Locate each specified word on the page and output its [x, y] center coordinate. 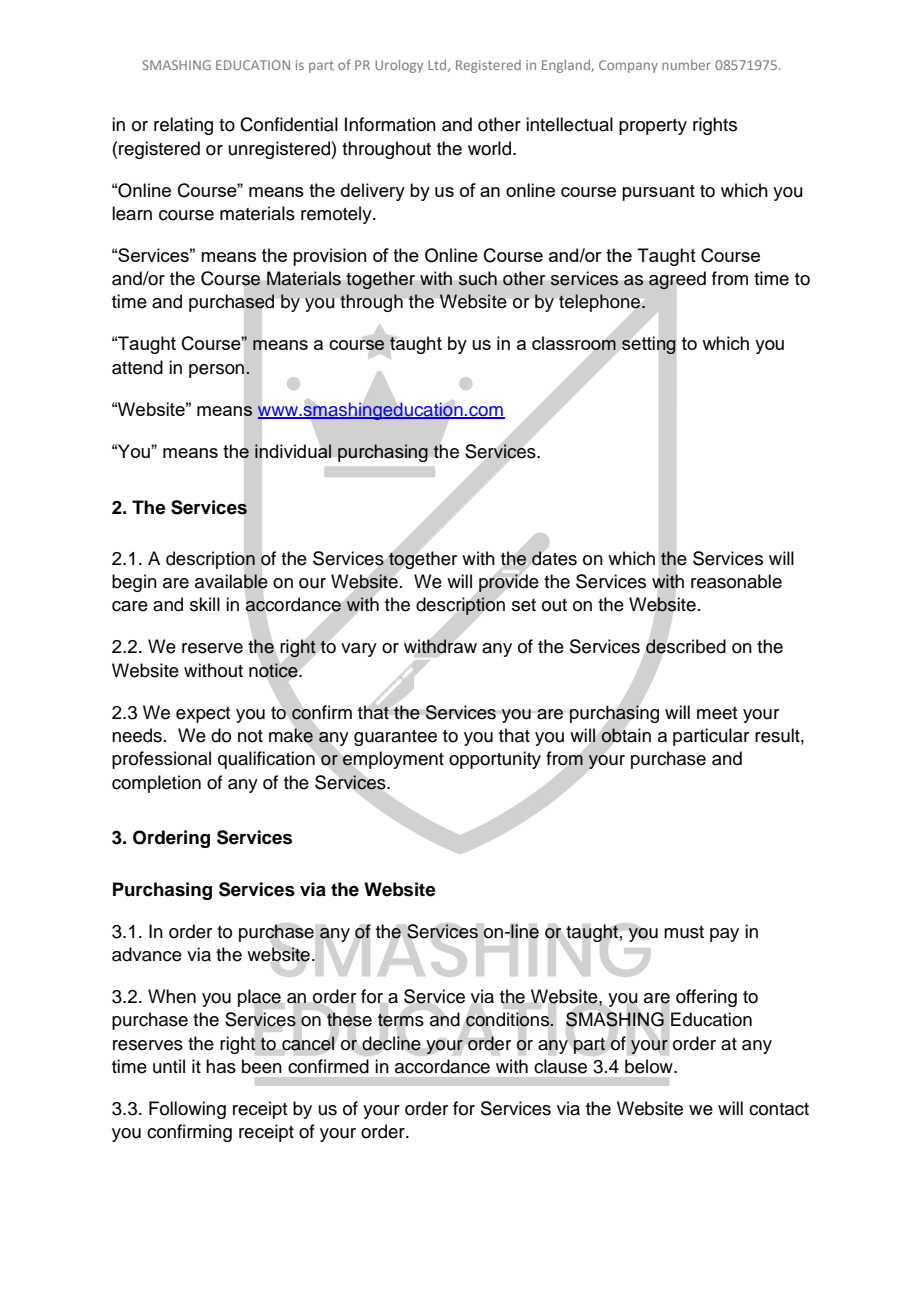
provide [509, 583]
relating [183, 126]
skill [205, 604]
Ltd [438, 66]
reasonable [736, 581]
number [686, 65]
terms [401, 1020]
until [169, 1066]
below [650, 1066]
